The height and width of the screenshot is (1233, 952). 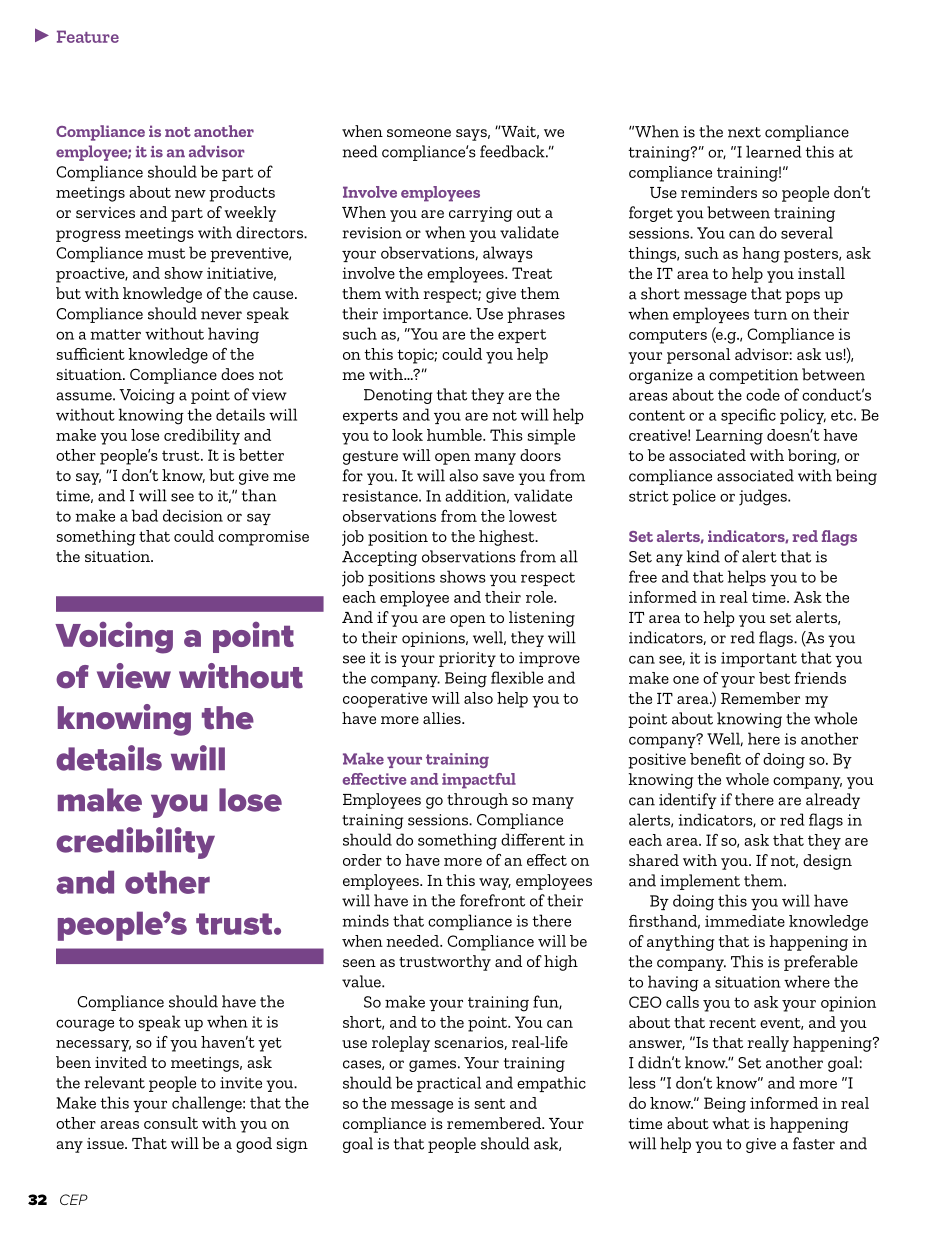 What do you see at coordinates (419, 133) in the screenshot?
I see `someone` at bounding box center [419, 133].
